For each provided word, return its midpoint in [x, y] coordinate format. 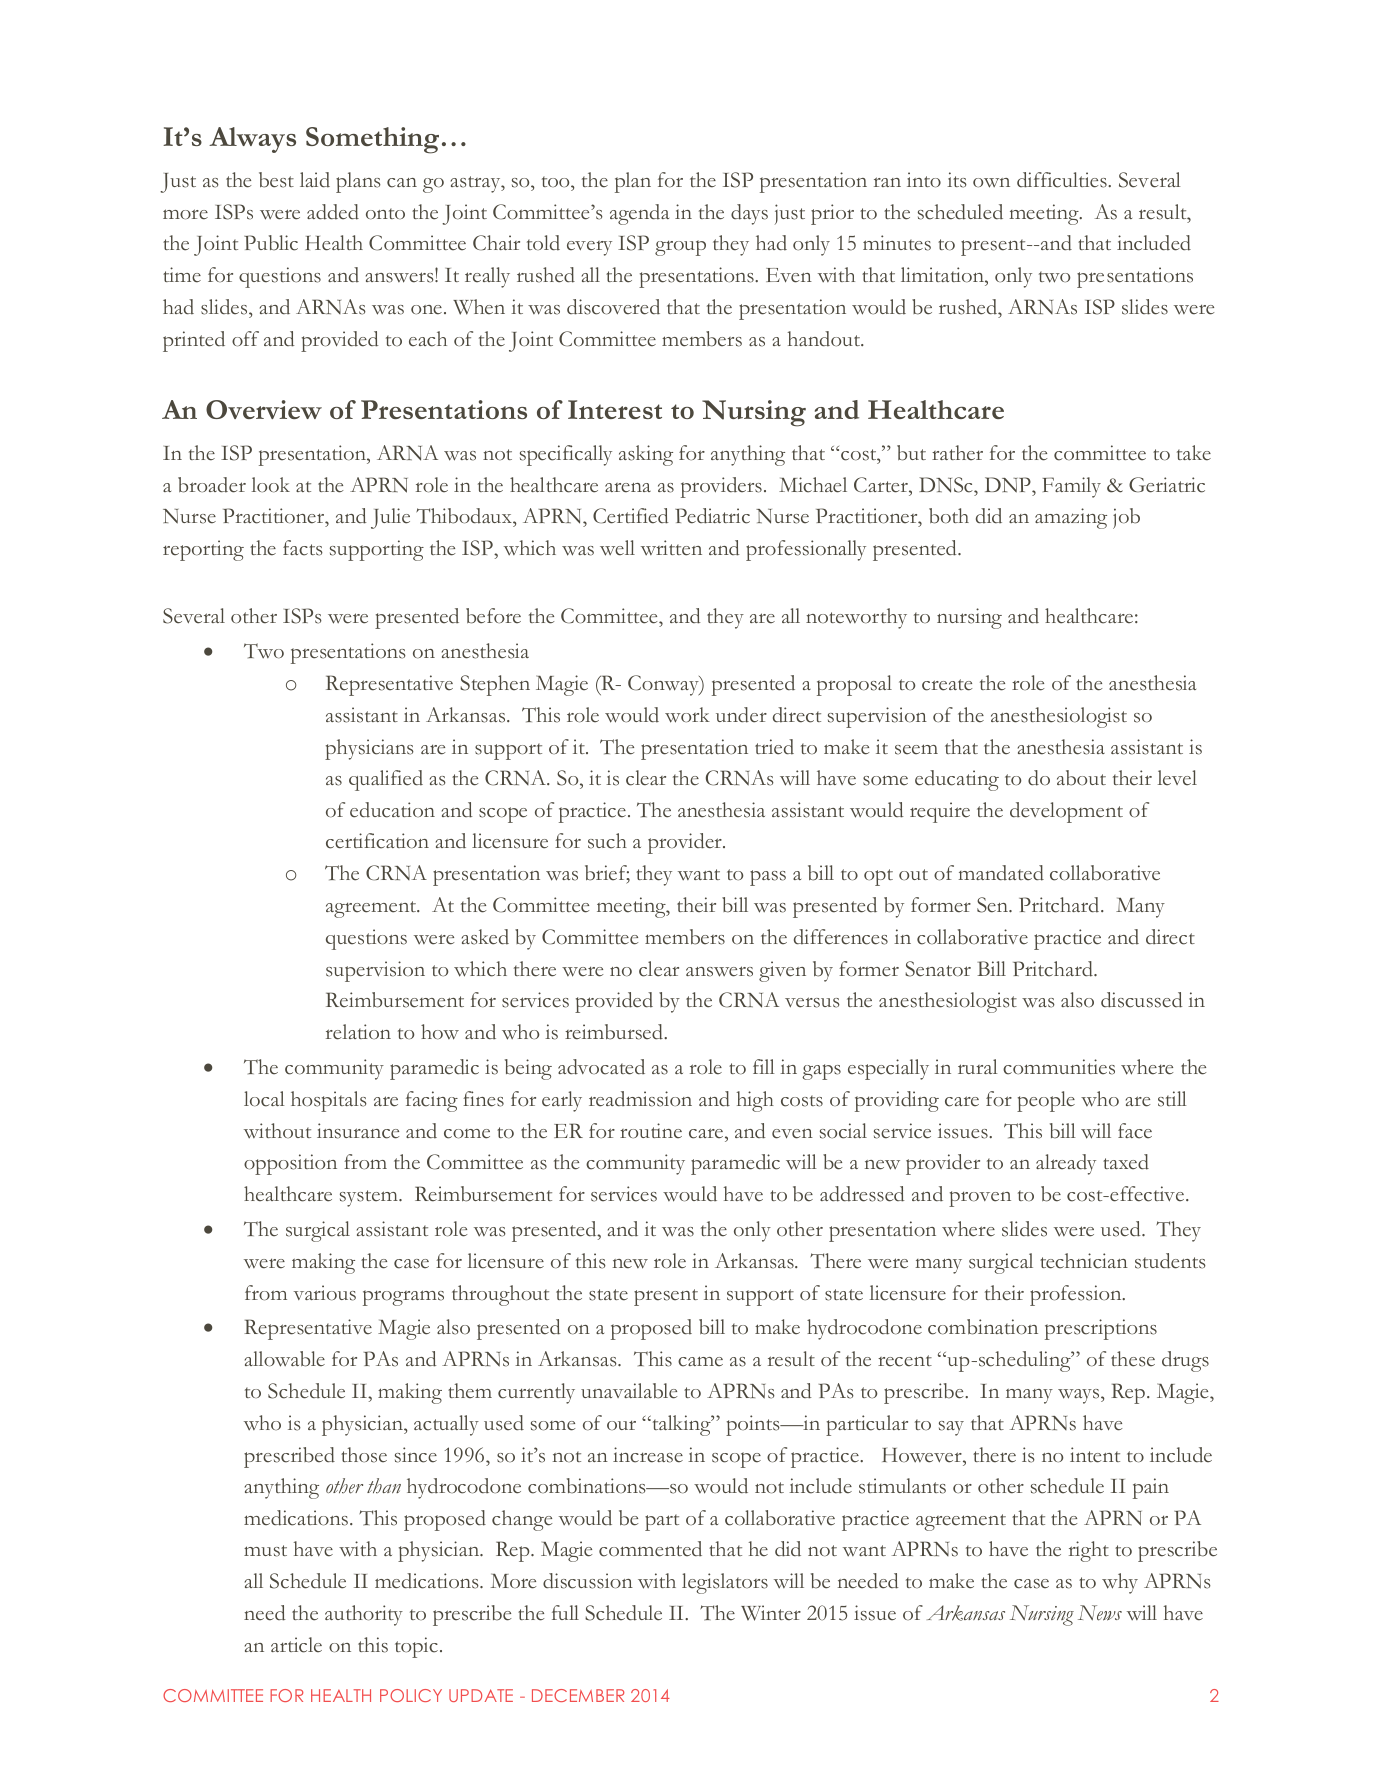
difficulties [1063, 180]
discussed [1142, 1000]
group [680, 248]
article [296, 1645]
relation [358, 1032]
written [671, 548]
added [333, 212]
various [324, 1293]
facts [303, 548]
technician [1084, 1261]
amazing [1071, 518]
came [700, 1361]
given [782, 971]
